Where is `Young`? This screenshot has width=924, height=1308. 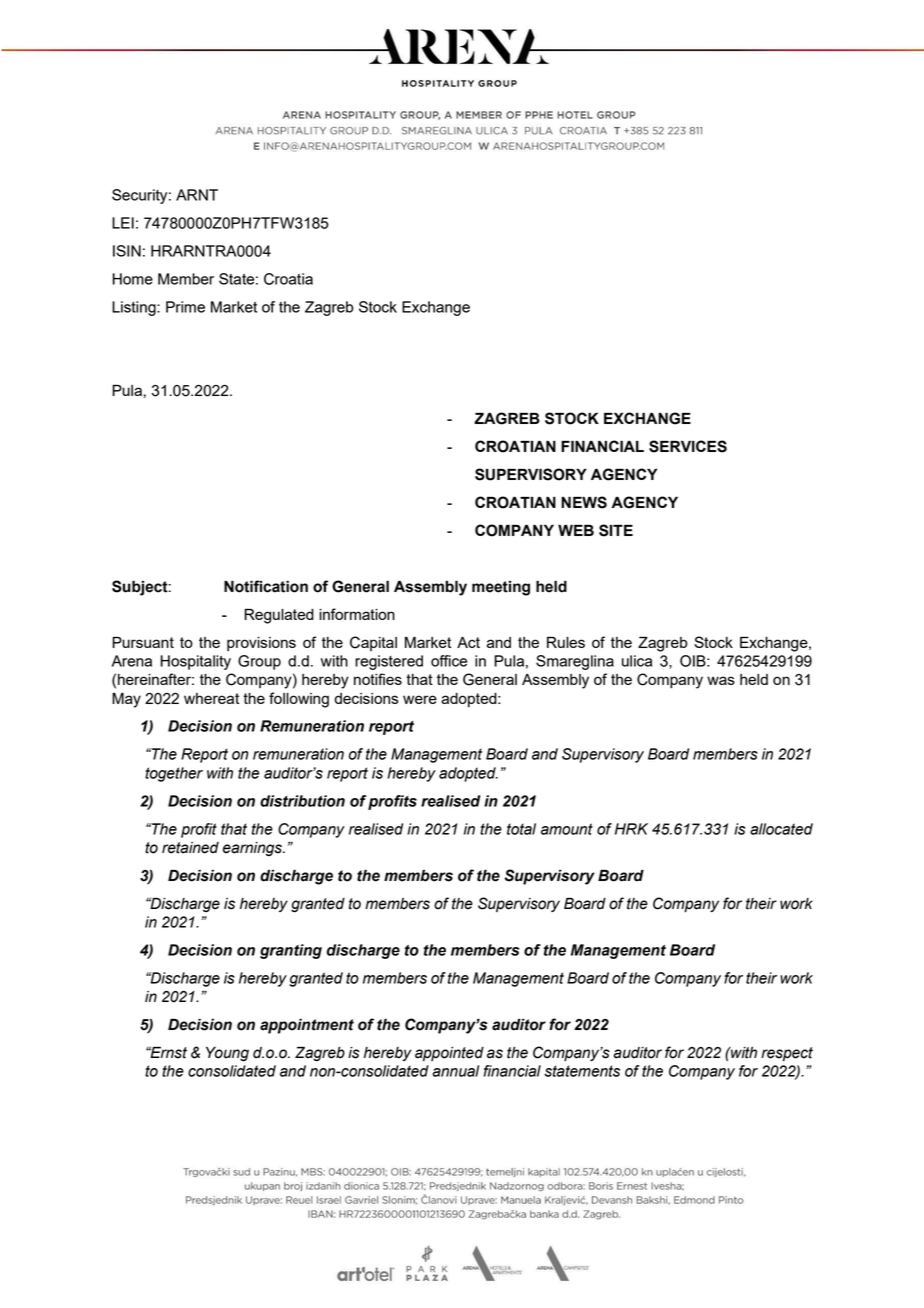 Young is located at coordinates (227, 1053).
